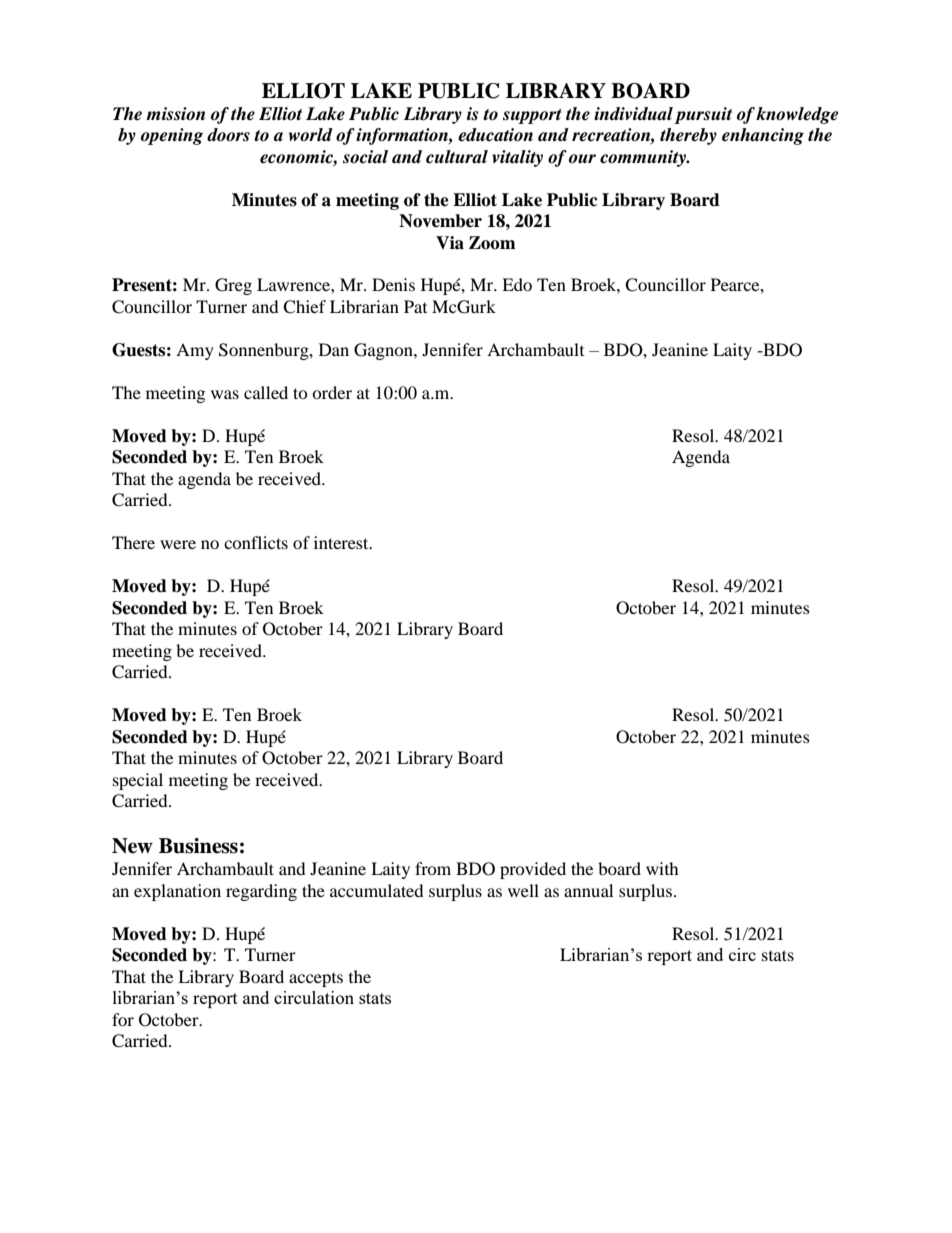  What do you see at coordinates (178, 544) in the screenshot?
I see `were` at bounding box center [178, 544].
